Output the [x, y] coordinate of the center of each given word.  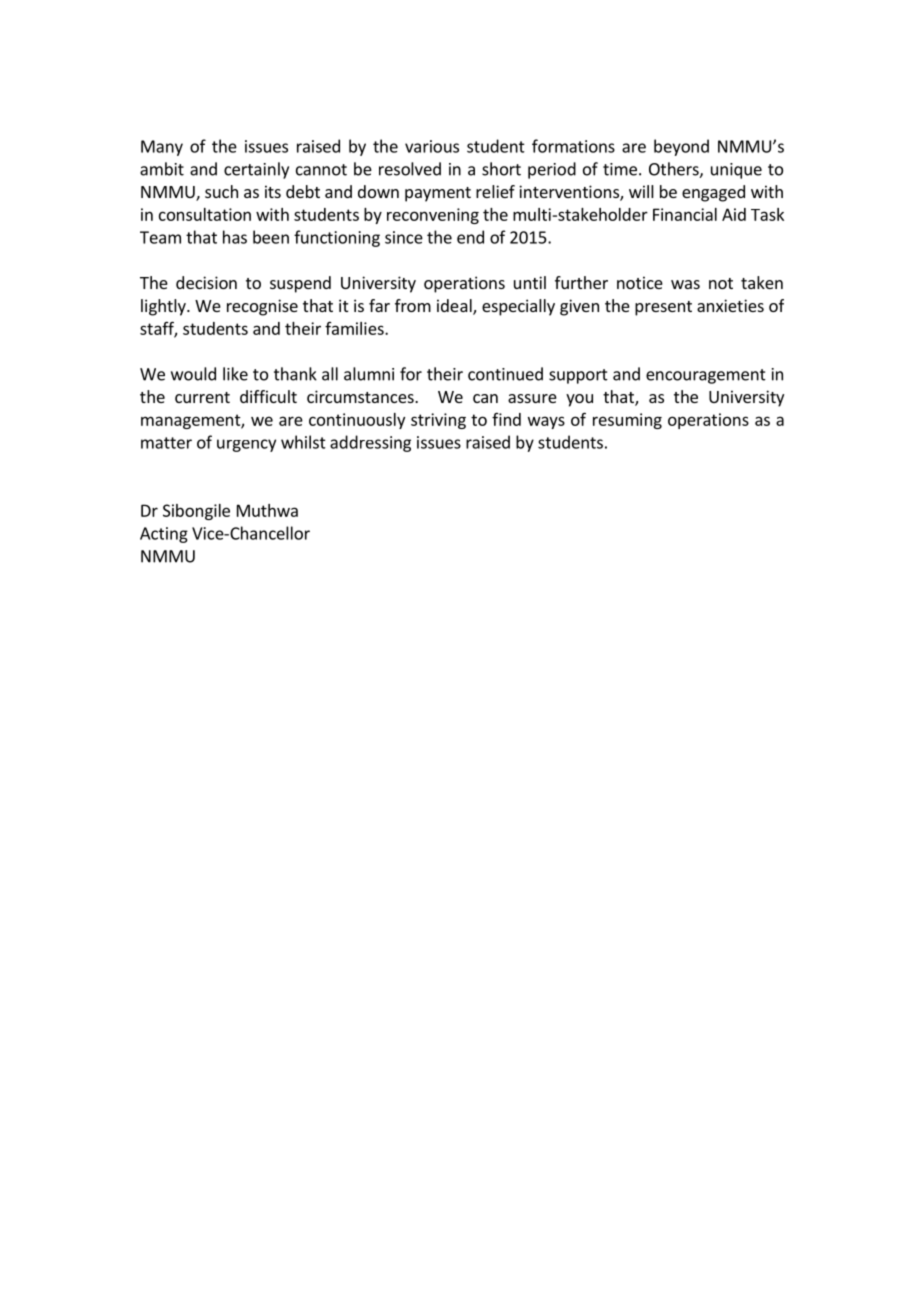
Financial [685, 214]
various [432, 146]
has [235, 237]
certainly [256, 170]
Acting [164, 535]
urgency [246, 445]
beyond [681, 147]
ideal [455, 307]
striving [438, 421]
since [404, 237]
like [235, 374]
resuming [627, 421]
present [663, 308]
